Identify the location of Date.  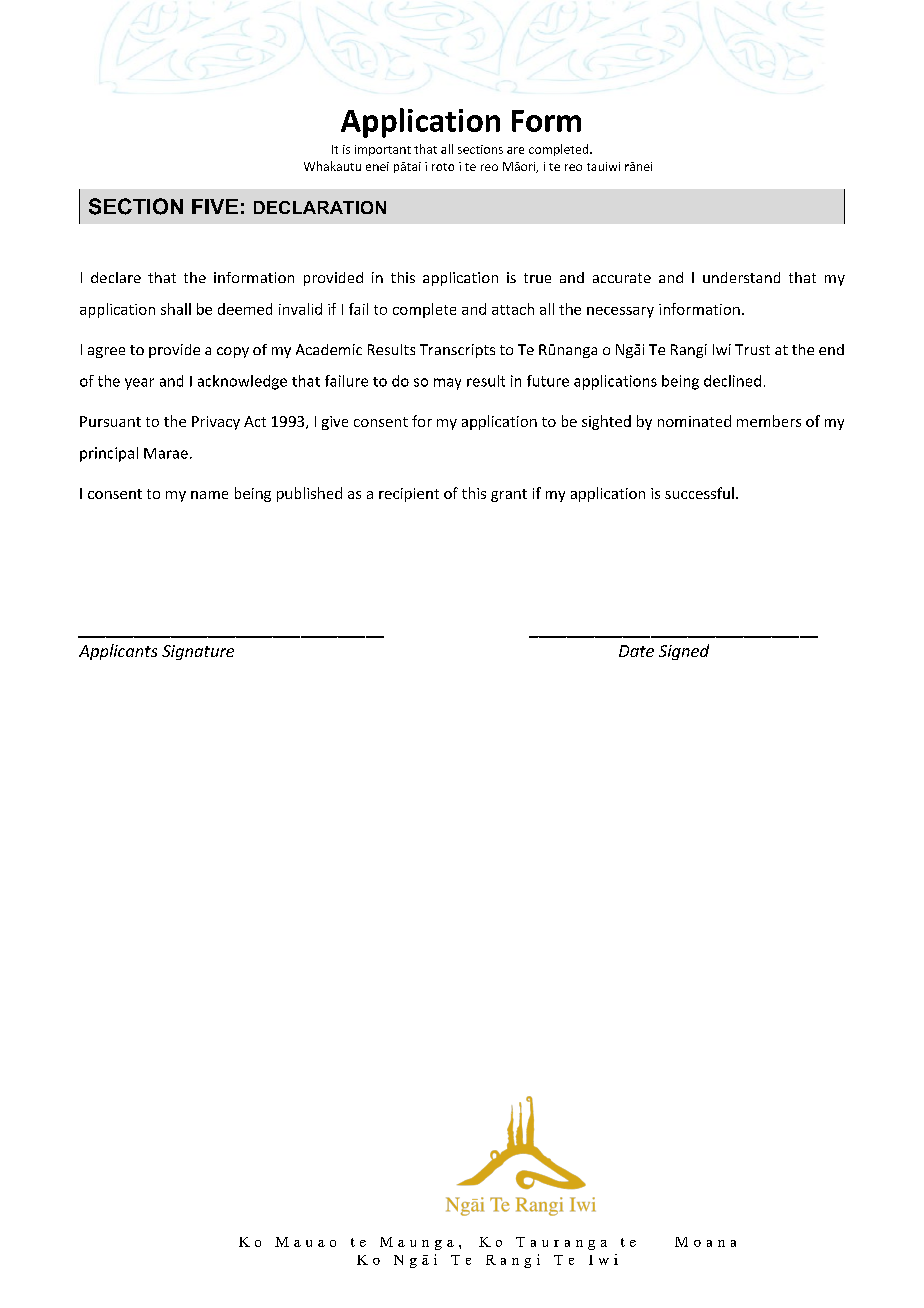
(636, 651).
